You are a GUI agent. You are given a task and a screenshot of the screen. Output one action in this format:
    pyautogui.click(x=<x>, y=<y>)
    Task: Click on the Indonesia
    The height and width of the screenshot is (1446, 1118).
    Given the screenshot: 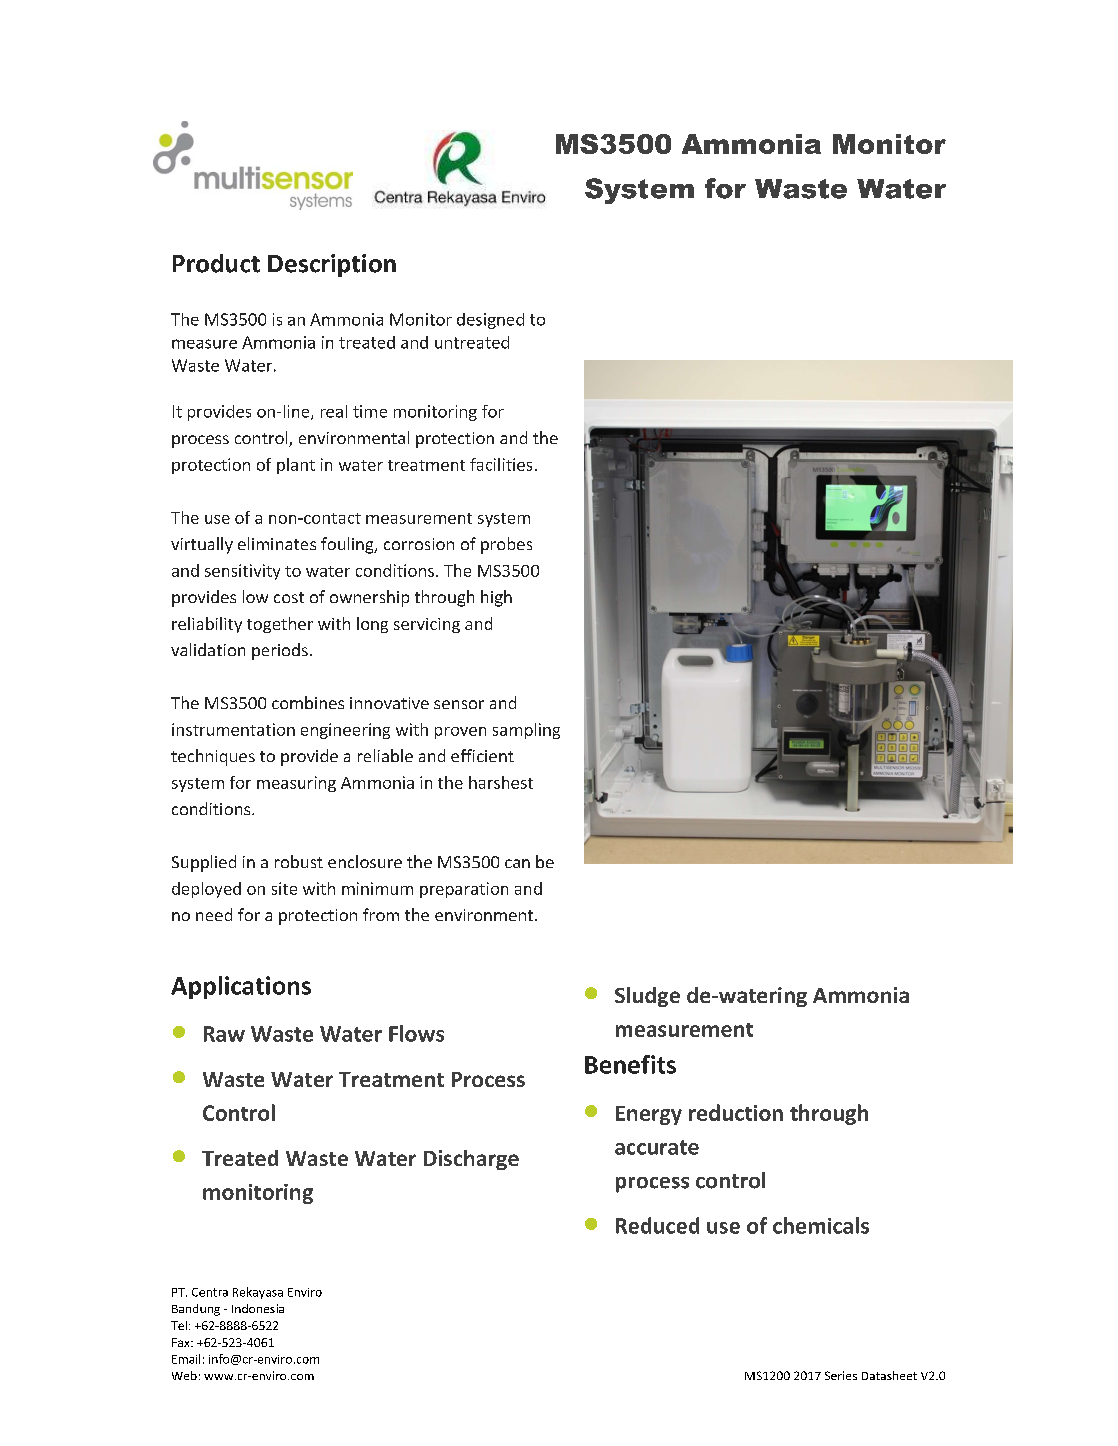 What is the action you would take?
    pyautogui.click(x=258, y=1308)
